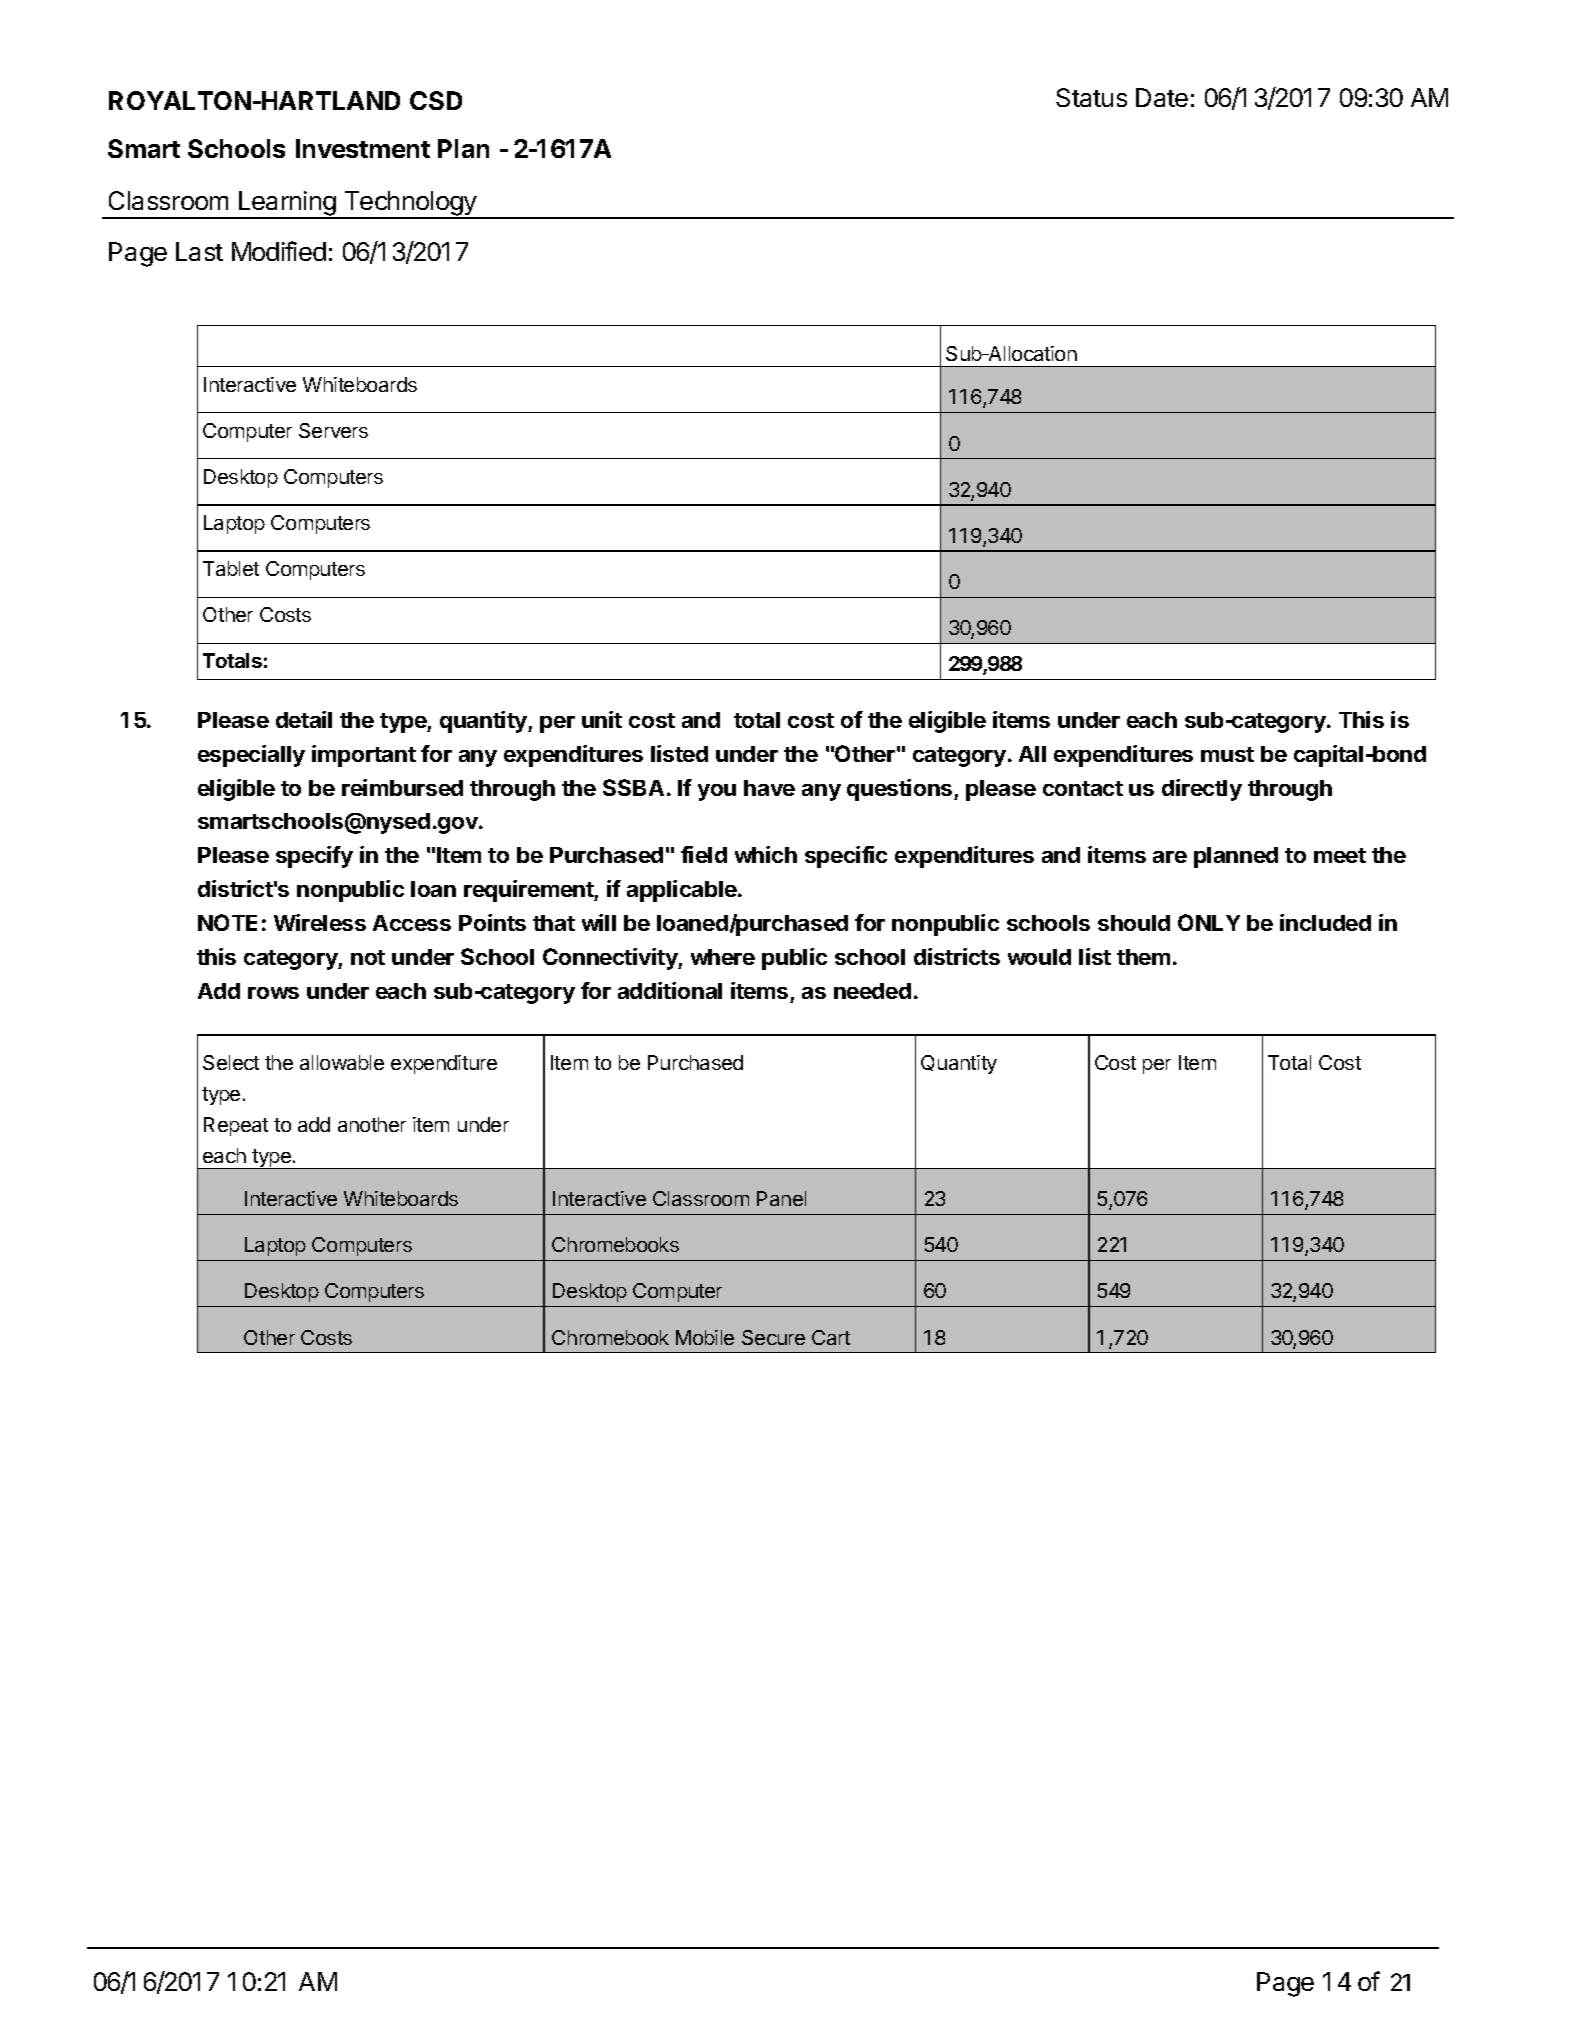  Describe the element at coordinates (304, 719) in the screenshot. I see `detail` at that location.
